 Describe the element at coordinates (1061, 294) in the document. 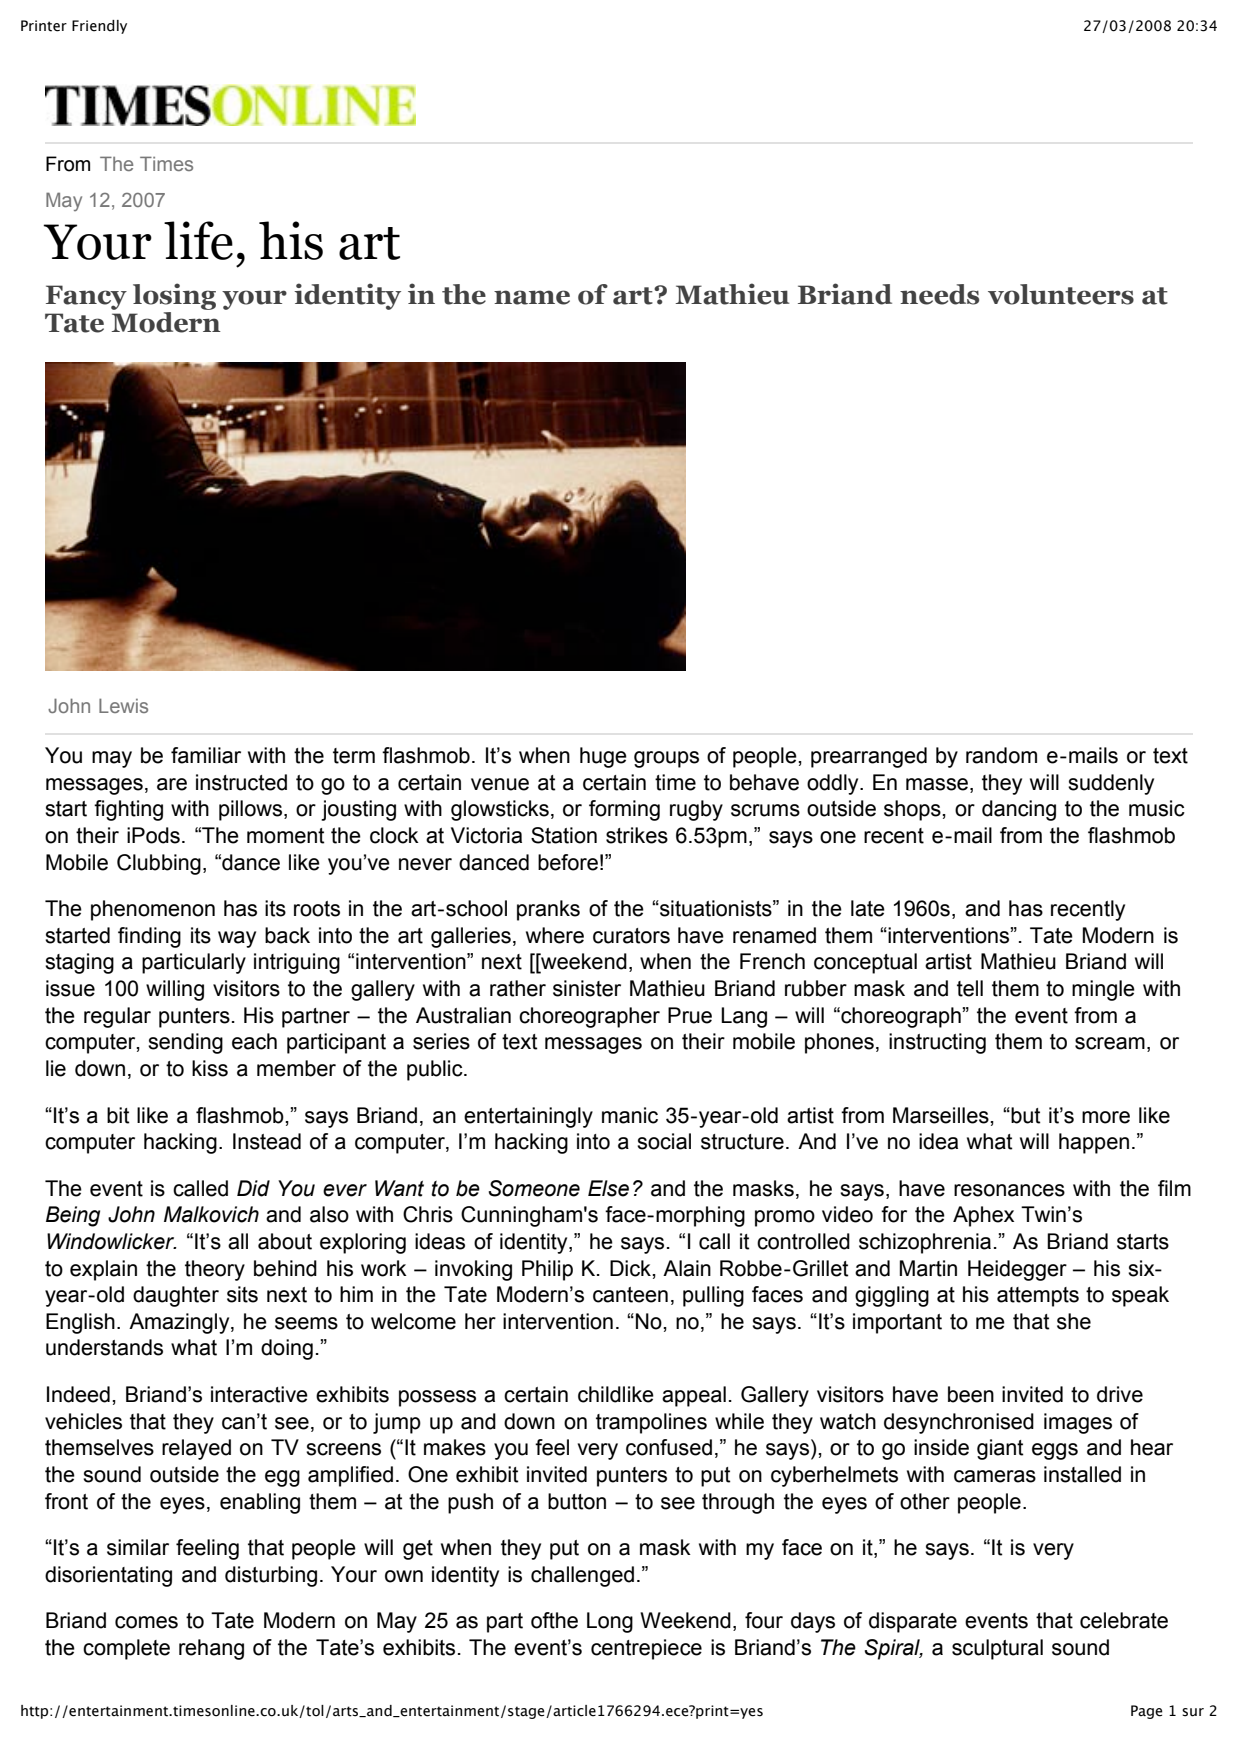

I see `volunteers` at that location.
